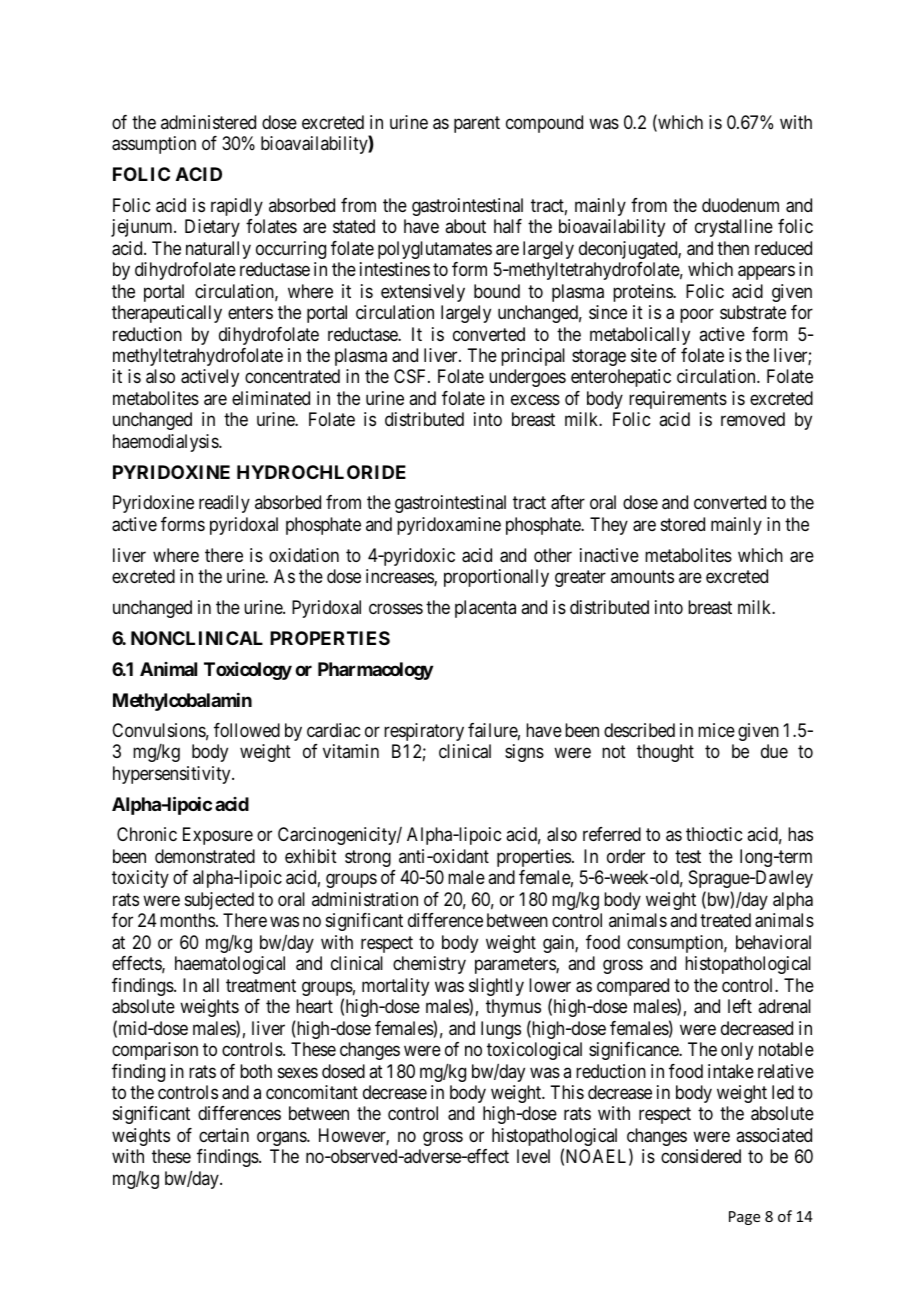  I want to click on Toxicology, so click(248, 671).
